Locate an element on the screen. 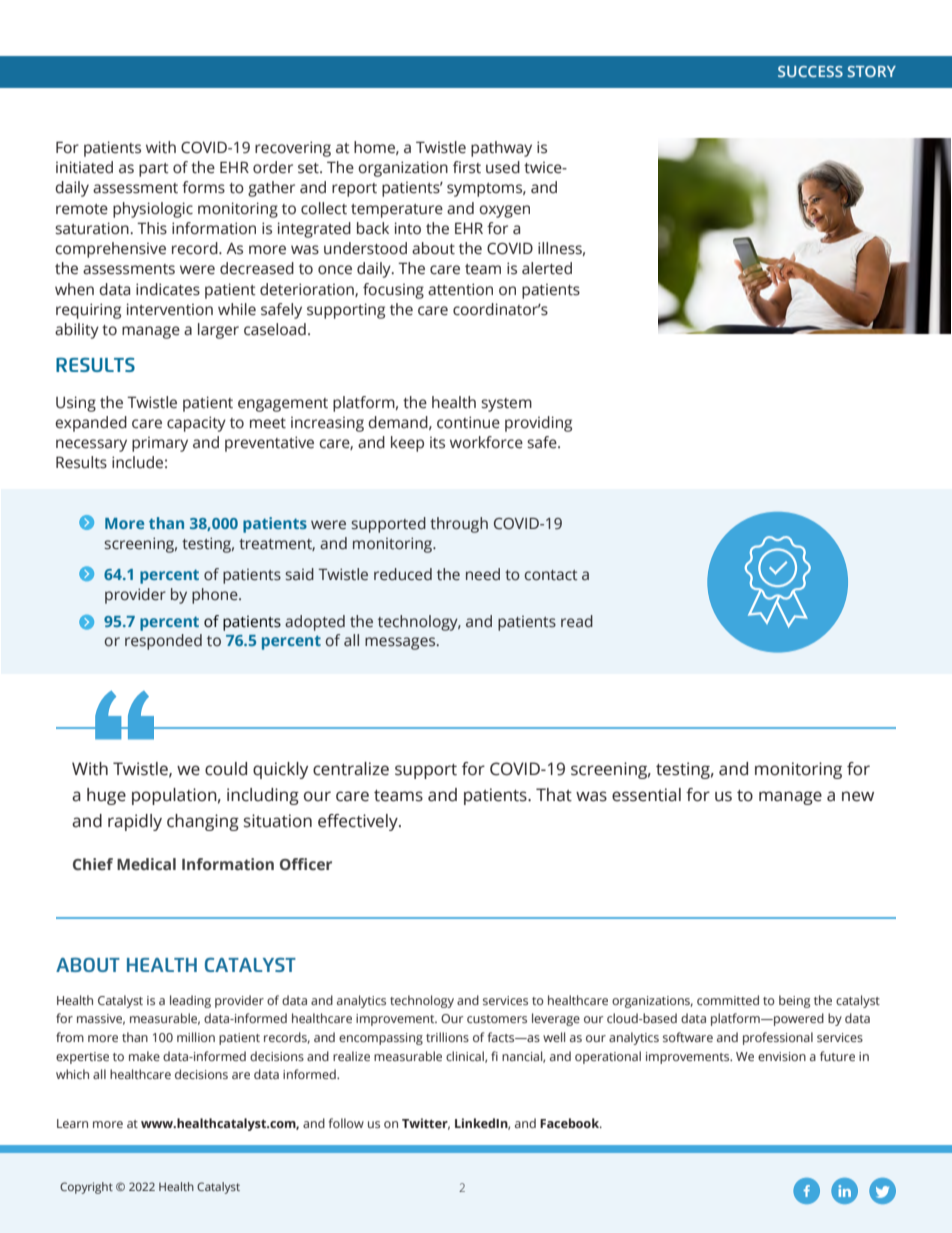 This screenshot has height=1233, width=952. new is located at coordinates (858, 796).
